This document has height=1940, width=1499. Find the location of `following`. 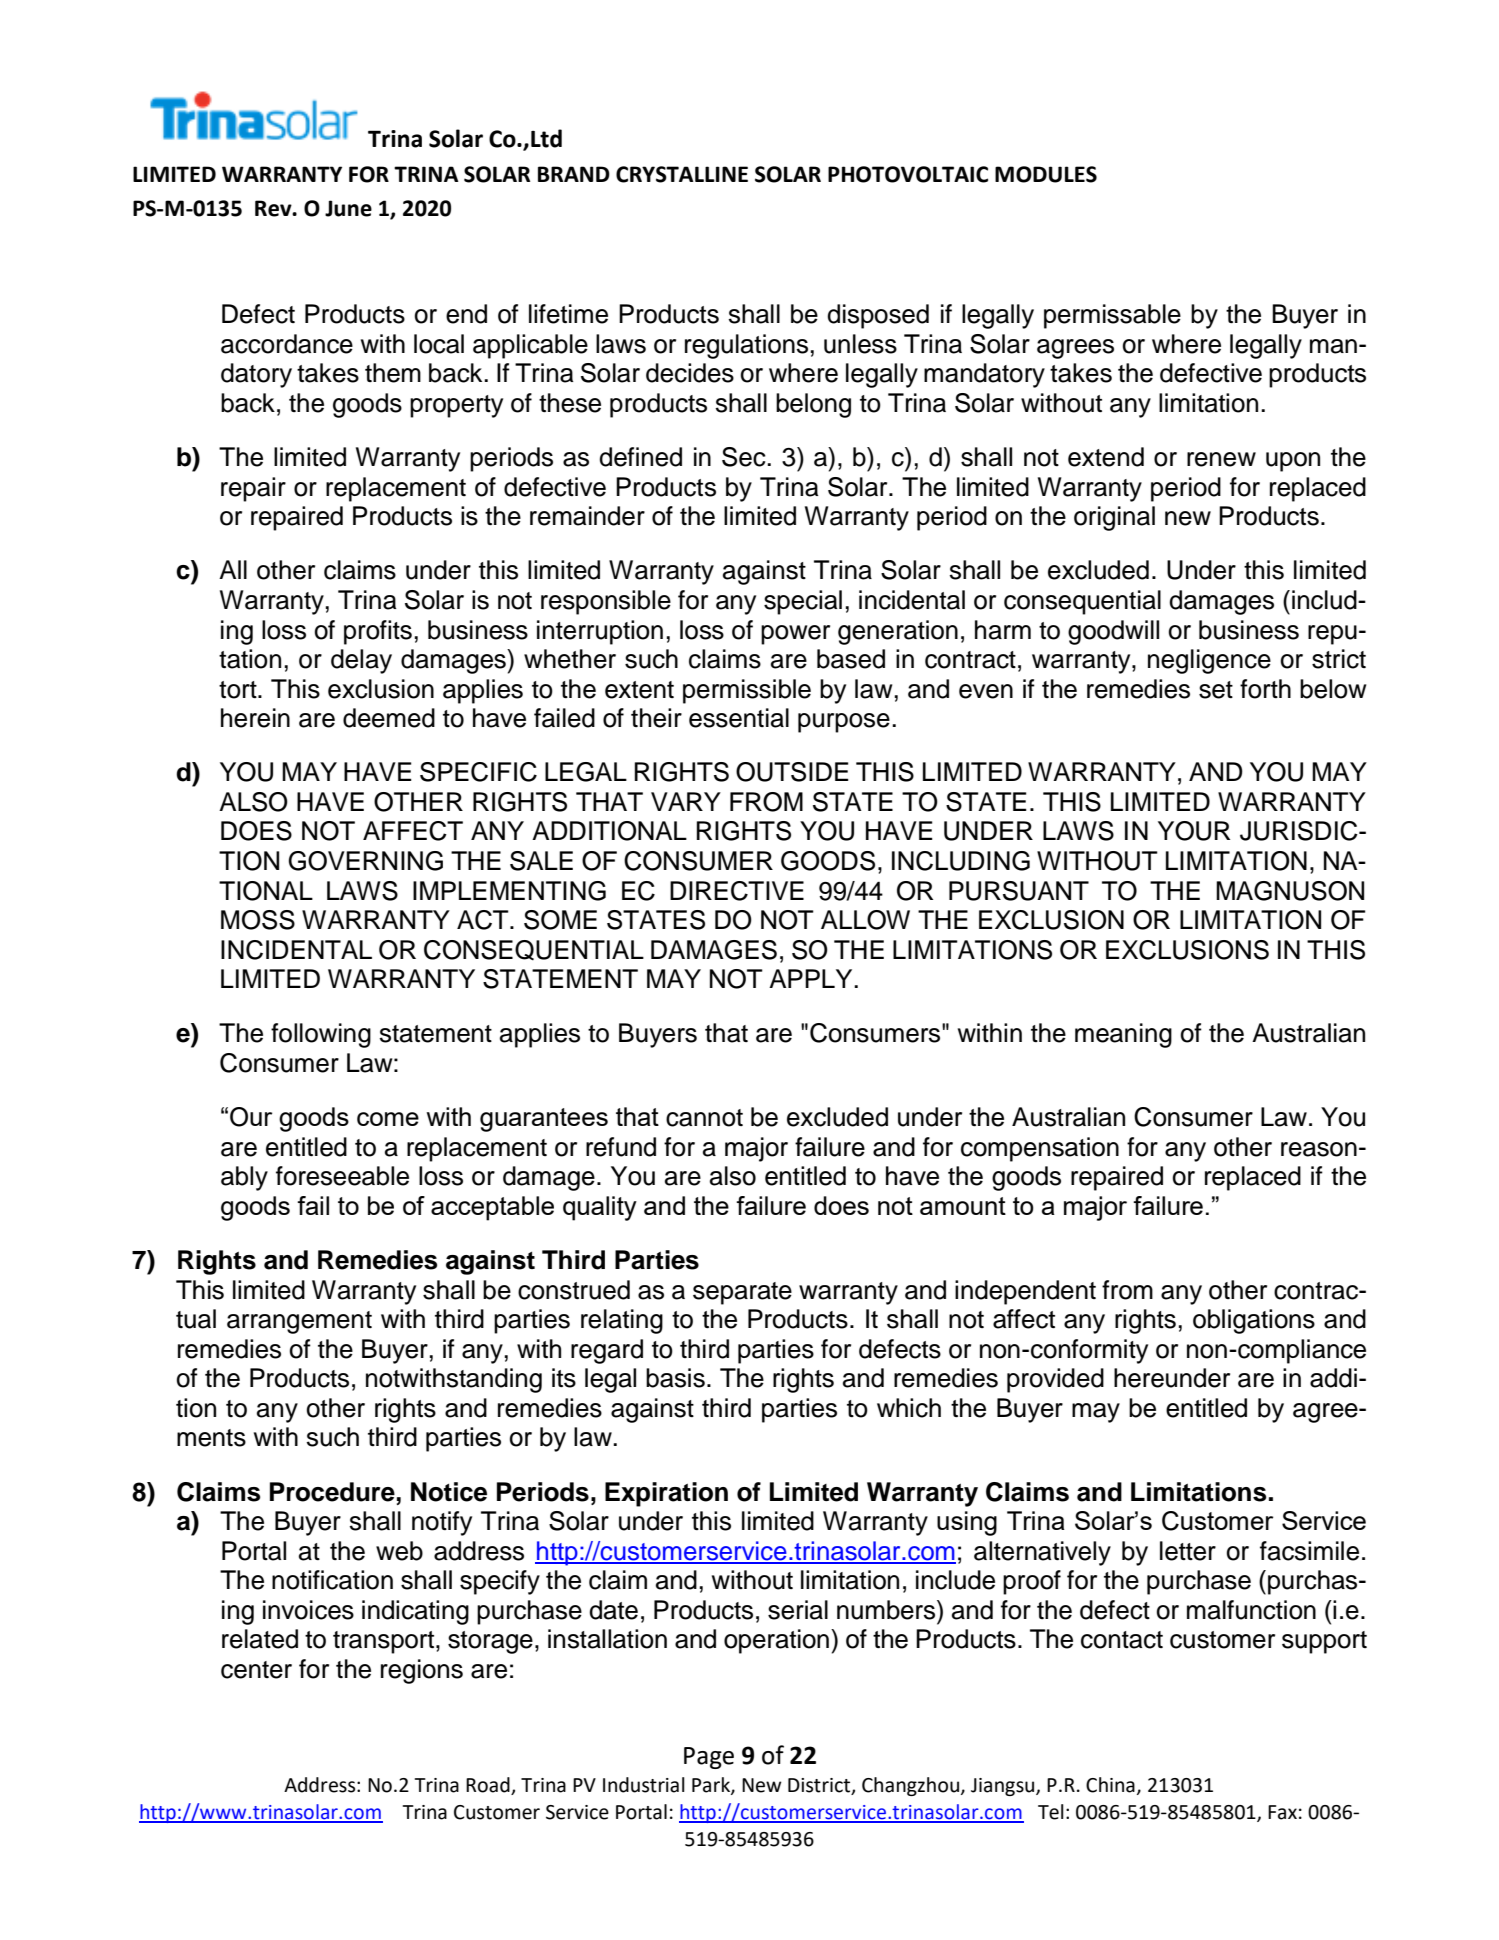

following is located at coordinates (321, 1035).
